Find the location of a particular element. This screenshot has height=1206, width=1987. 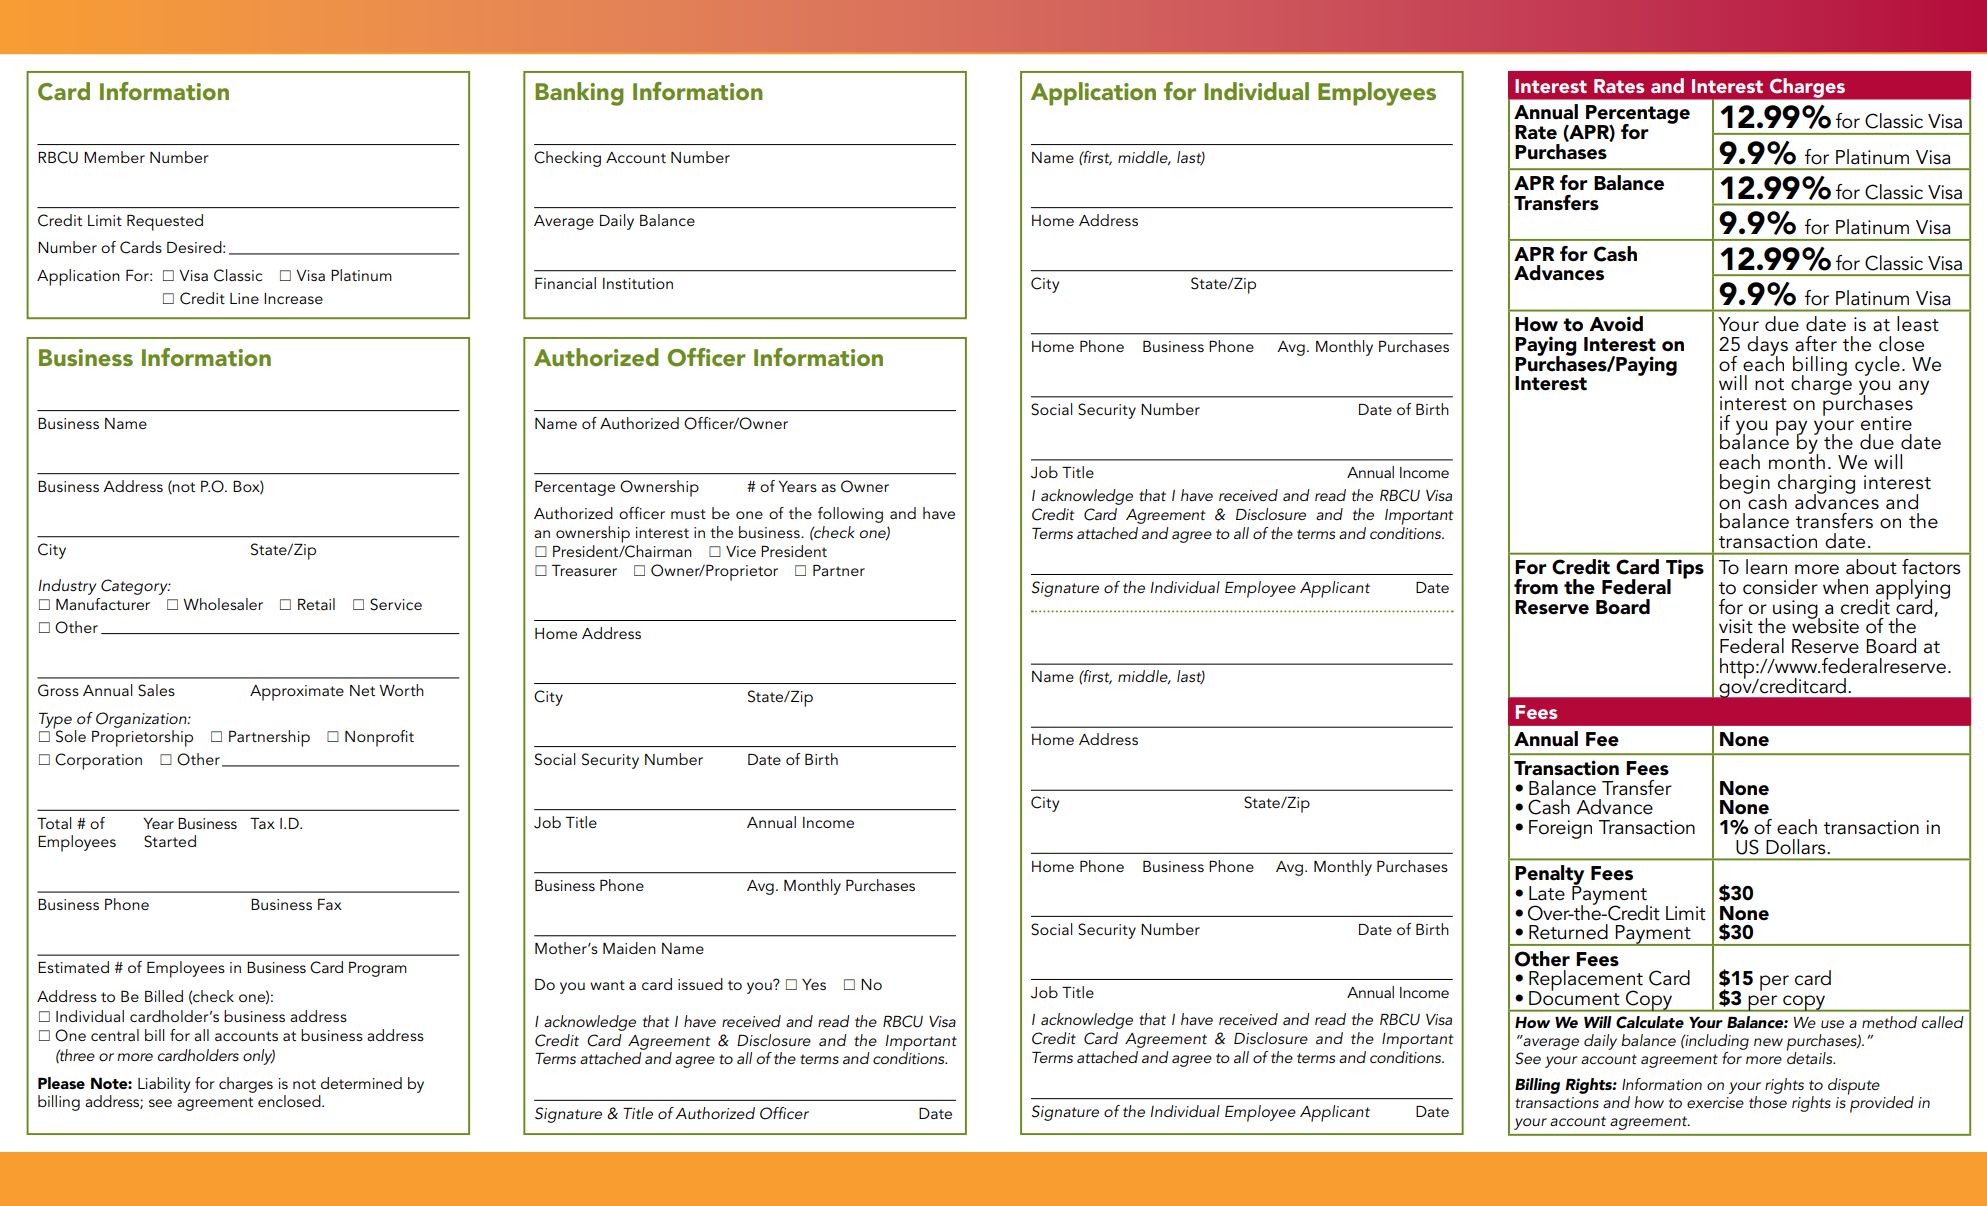

Retail is located at coordinates (316, 604).
